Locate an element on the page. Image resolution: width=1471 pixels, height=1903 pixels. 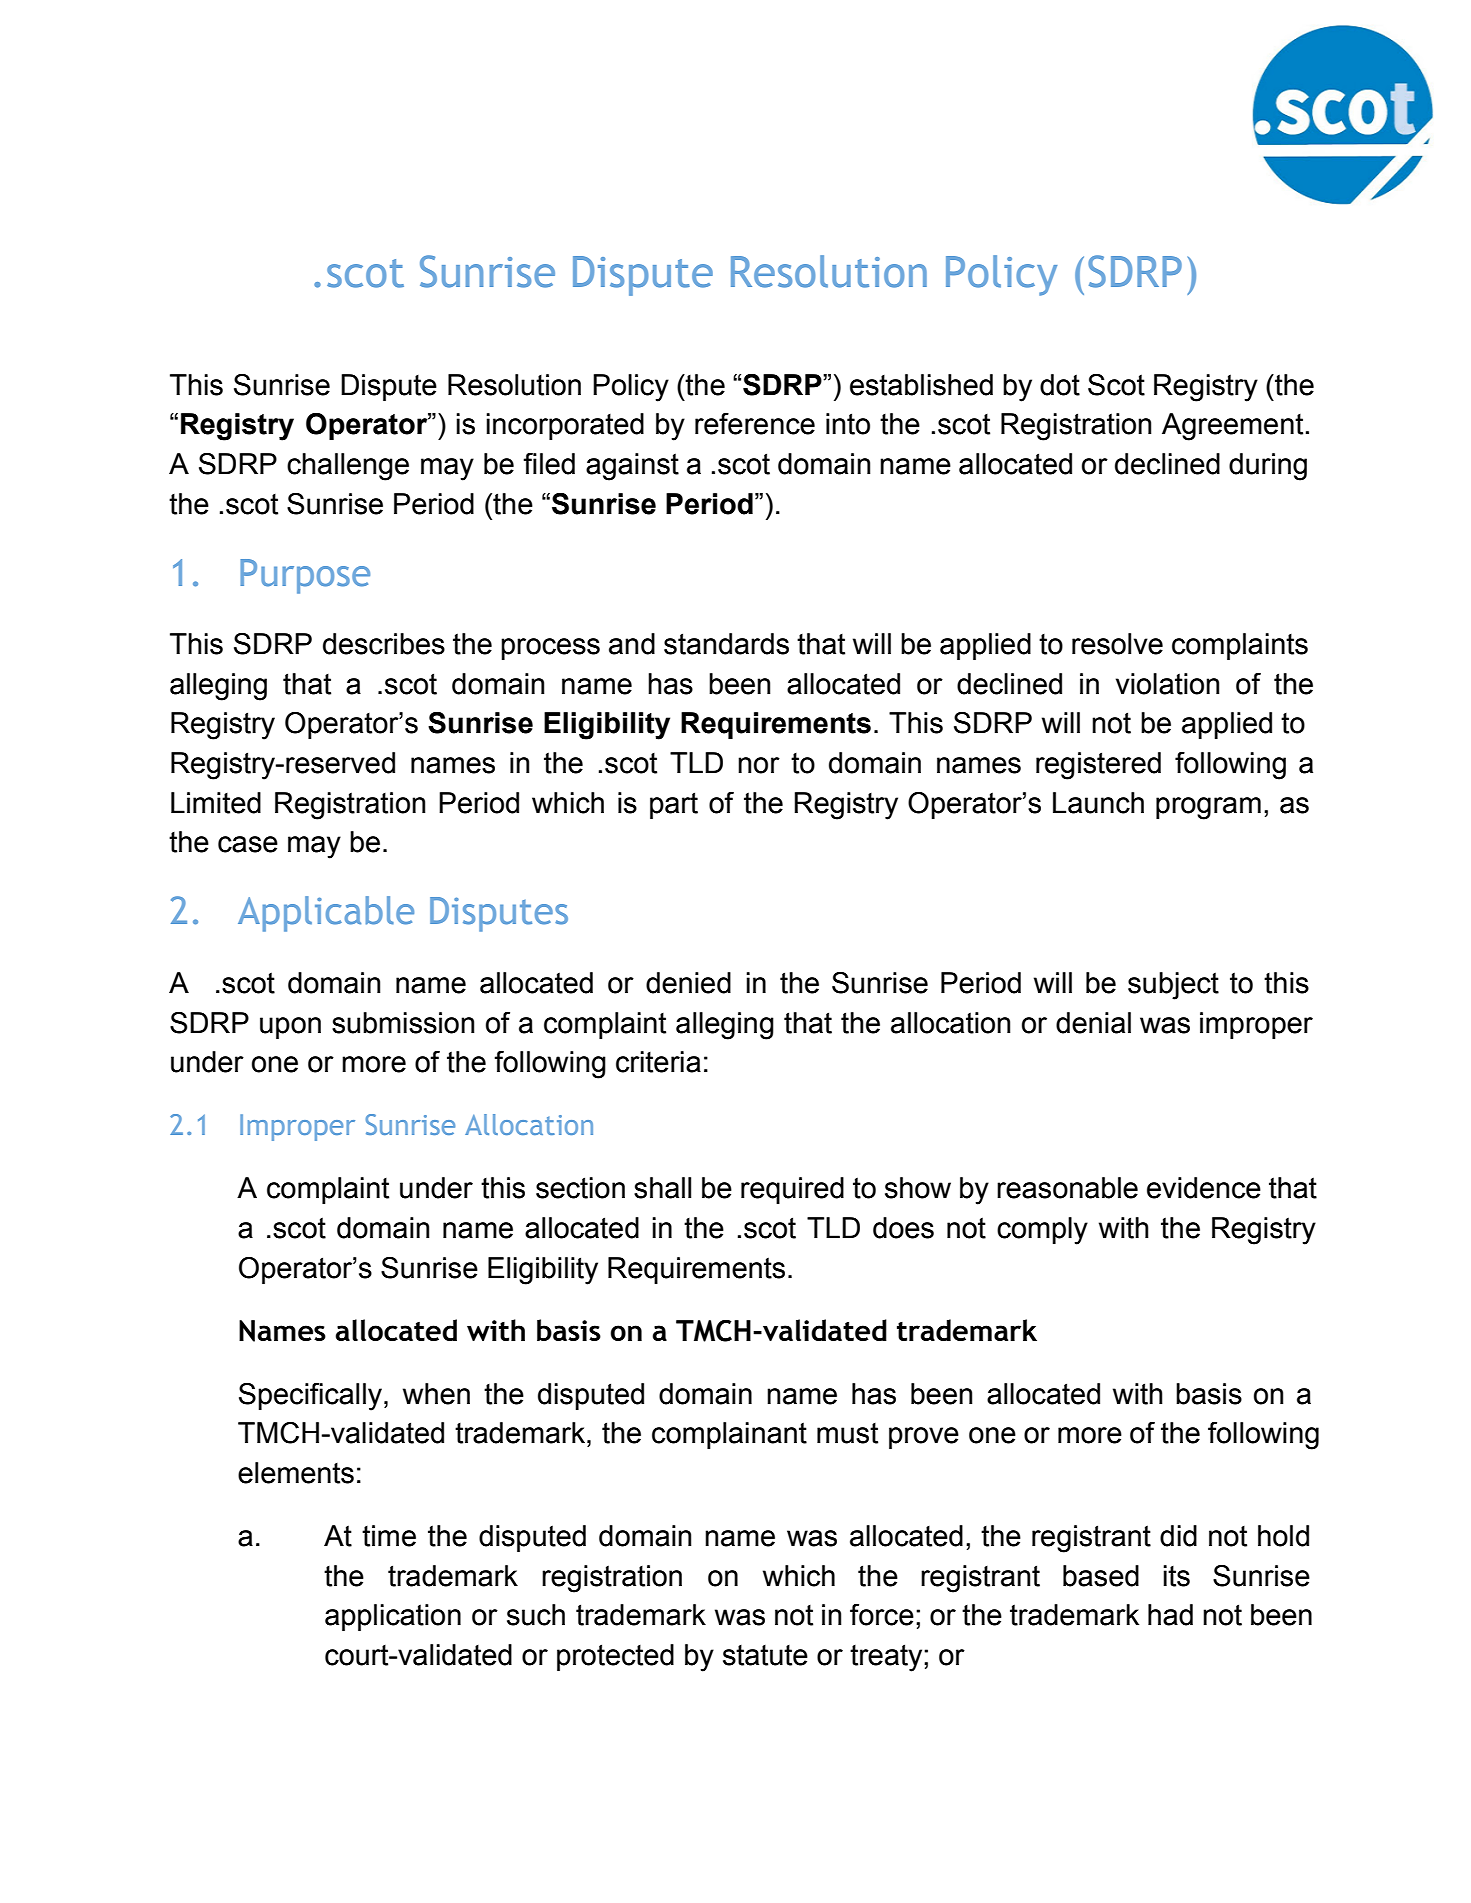
challenge is located at coordinates (348, 467).
